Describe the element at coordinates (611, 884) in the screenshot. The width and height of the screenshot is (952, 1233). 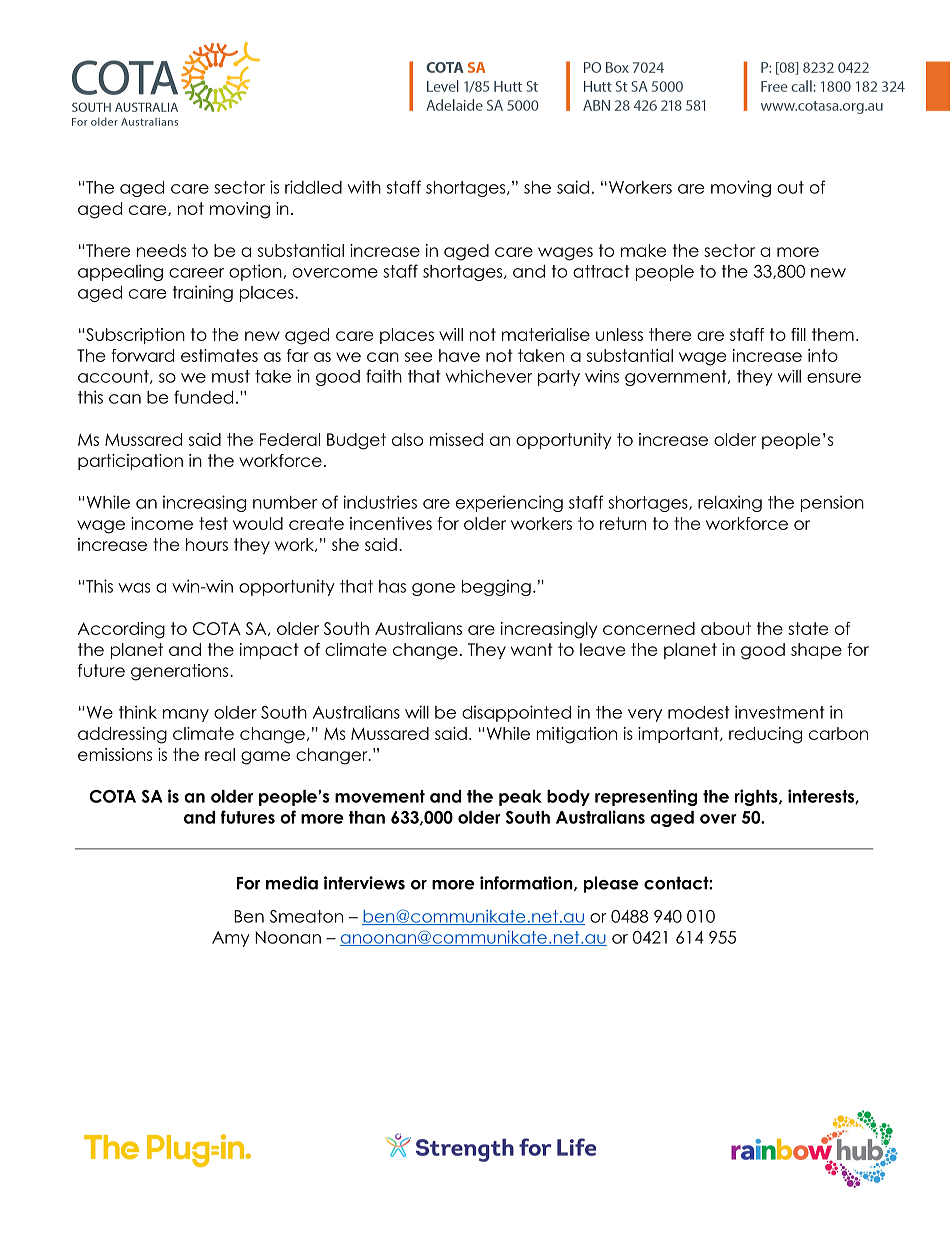
I see `please` at that location.
